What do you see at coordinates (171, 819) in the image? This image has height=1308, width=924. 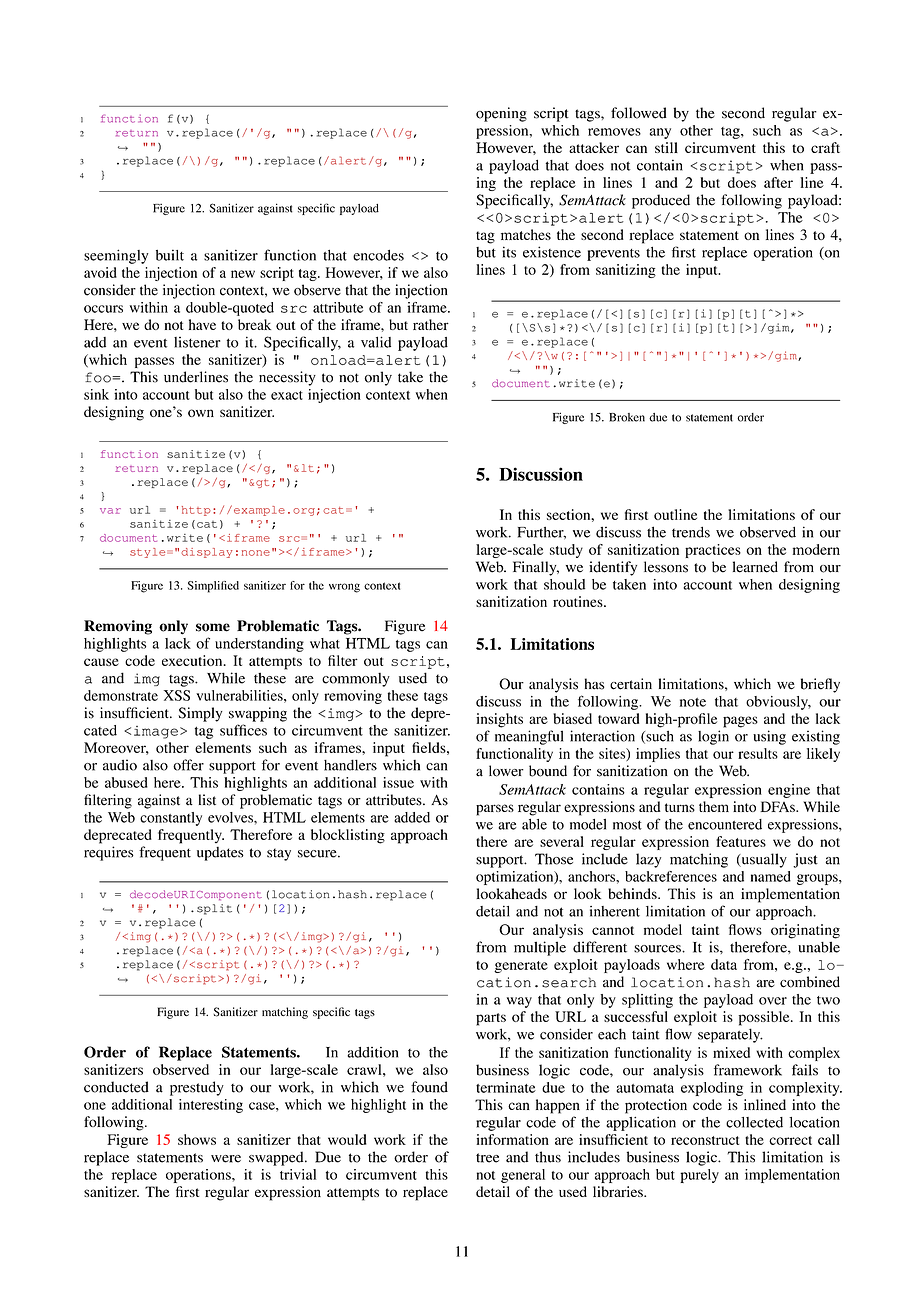 I see `constantly` at bounding box center [171, 819].
